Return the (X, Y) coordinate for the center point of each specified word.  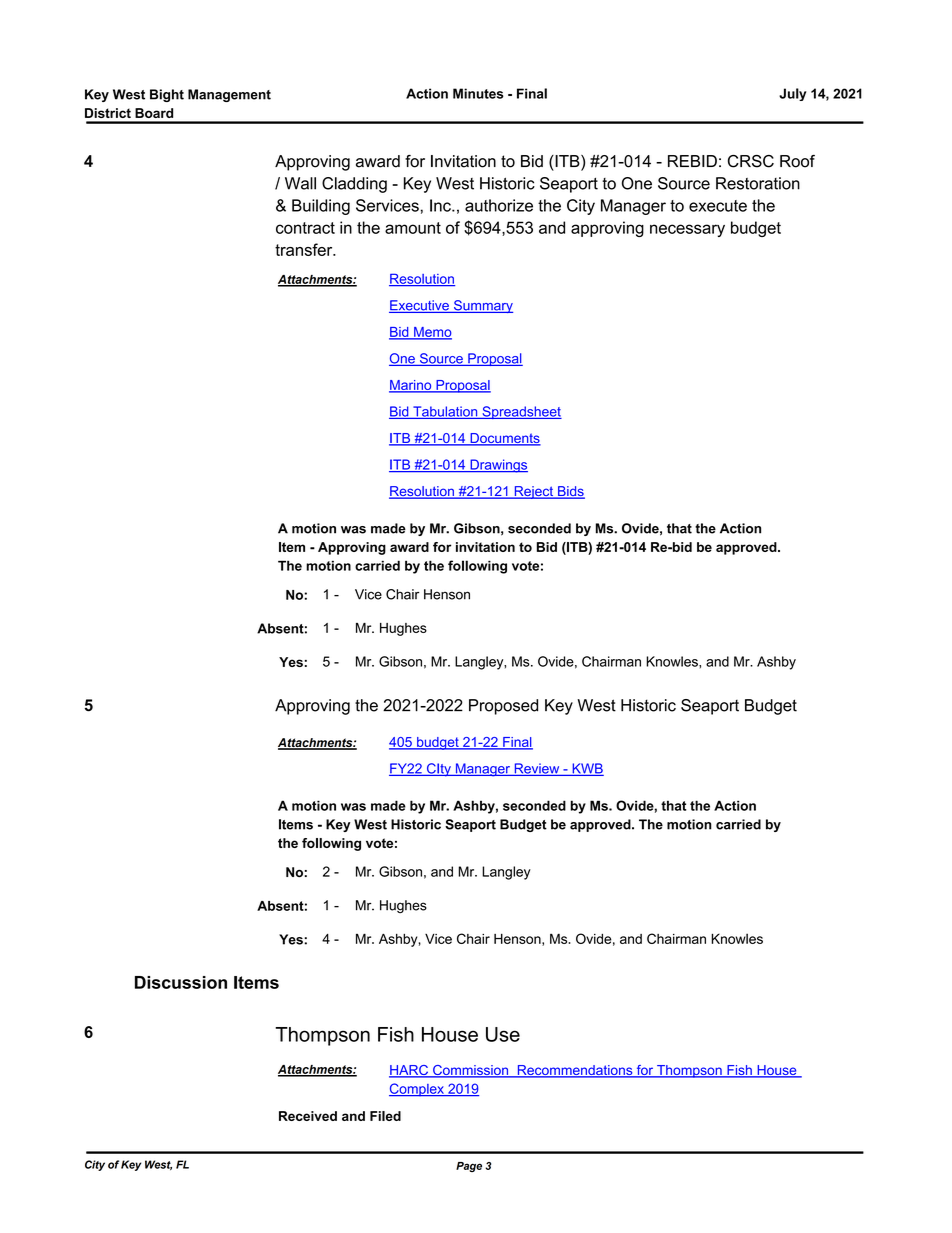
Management (229, 95)
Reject (534, 492)
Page (469, 1167)
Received (308, 1116)
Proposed (503, 707)
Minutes (478, 93)
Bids (570, 492)
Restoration (758, 183)
